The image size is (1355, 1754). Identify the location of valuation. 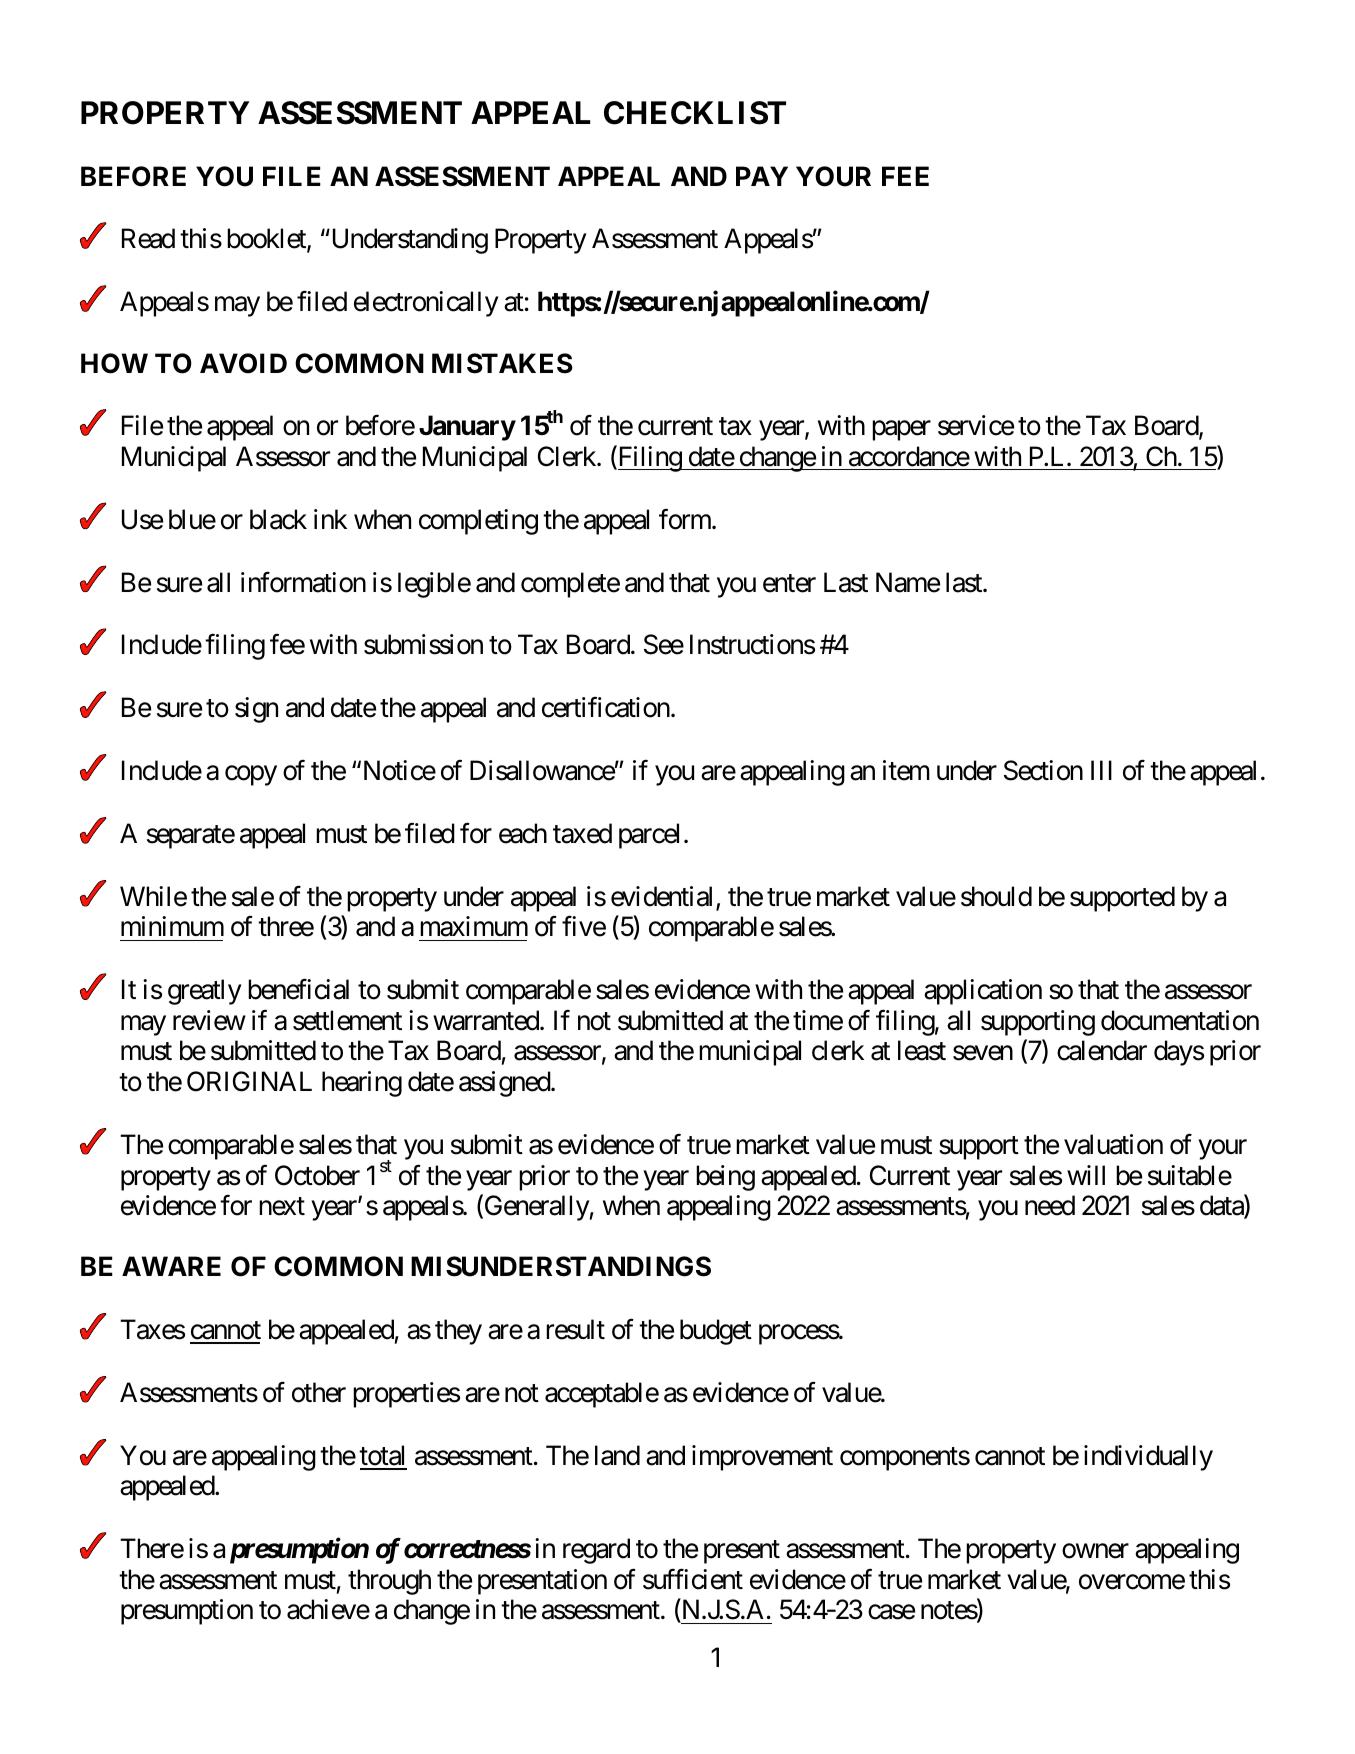
(1113, 1144).
